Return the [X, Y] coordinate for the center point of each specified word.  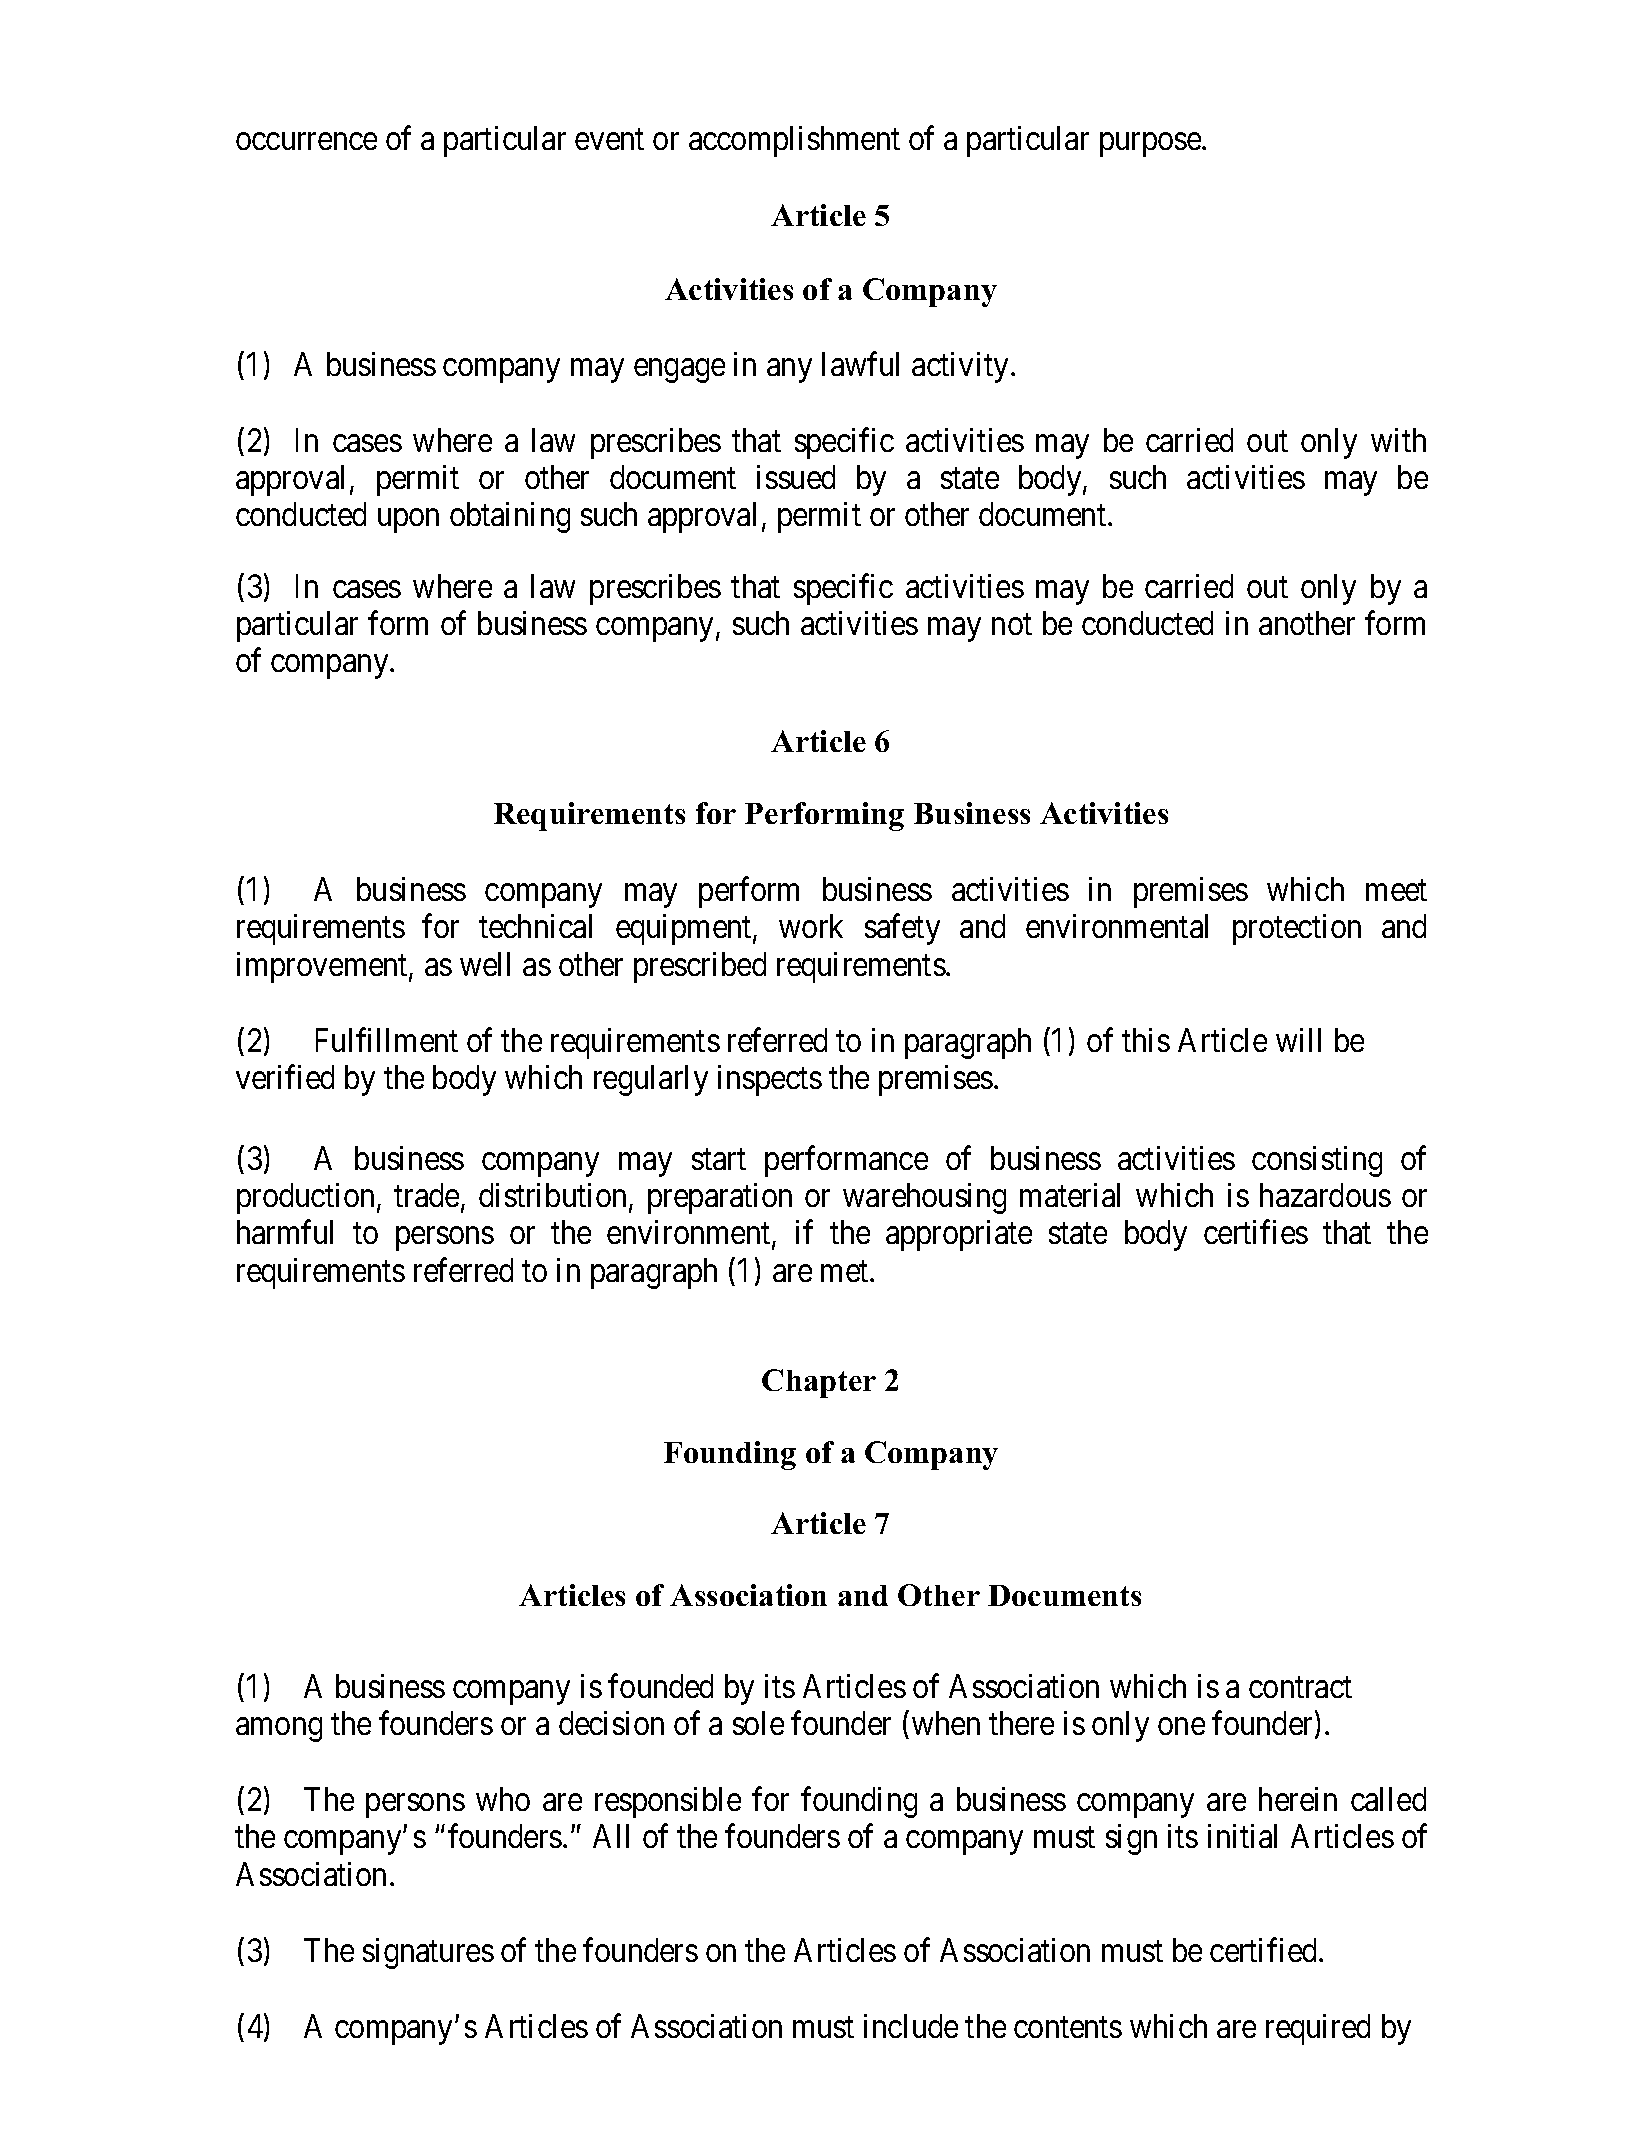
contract [1300, 1687]
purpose [1150, 145]
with [1398, 440]
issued [796, 477]
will [1298, 1040]
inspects [770, 1080]
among [279, 1730]
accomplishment [794, 141]
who [503, 1799]
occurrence [306, 142]
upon [408, 521]
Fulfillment [387, 1040]
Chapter [819, 1383]
